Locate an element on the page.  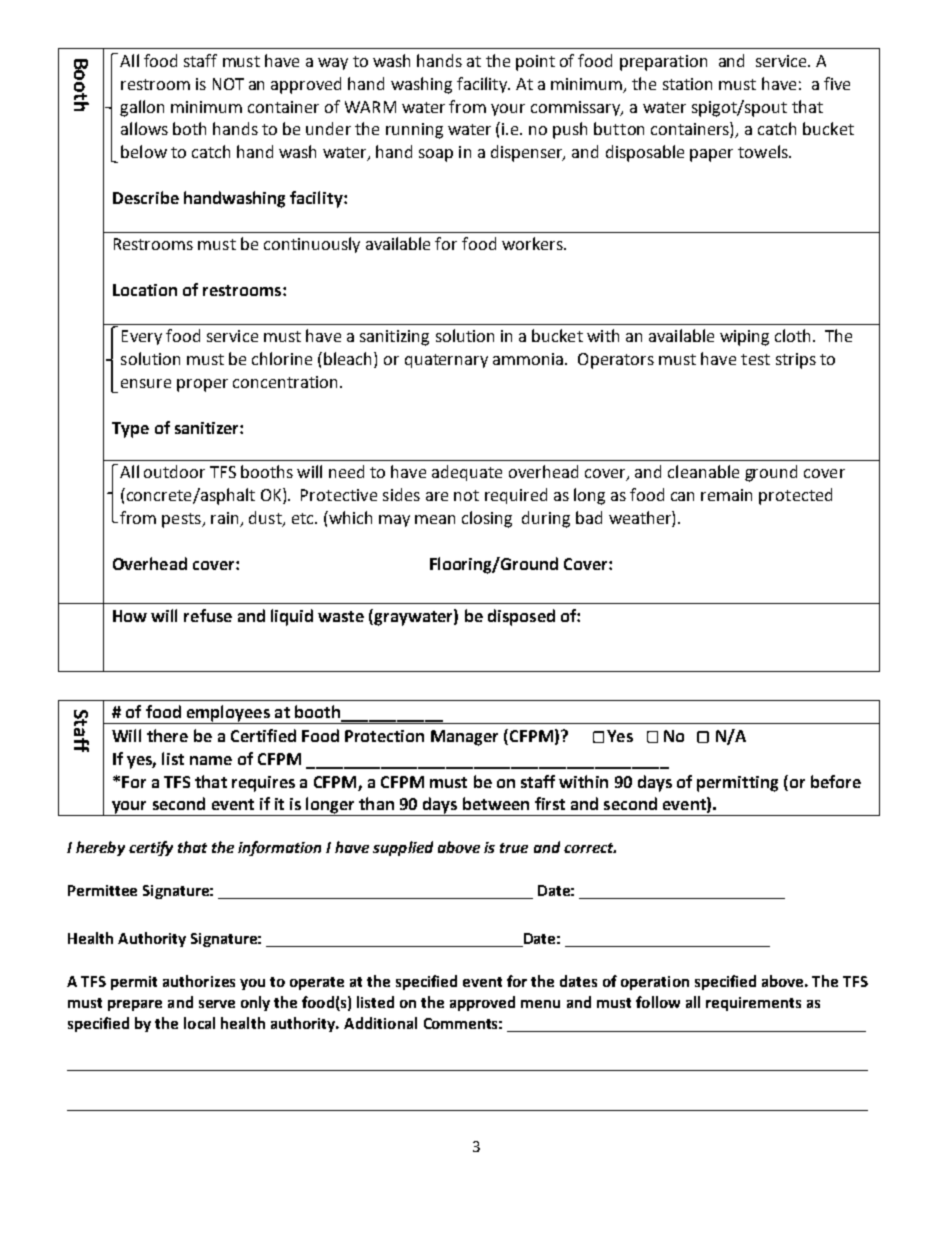
point is located at coordinates (535, 63).
